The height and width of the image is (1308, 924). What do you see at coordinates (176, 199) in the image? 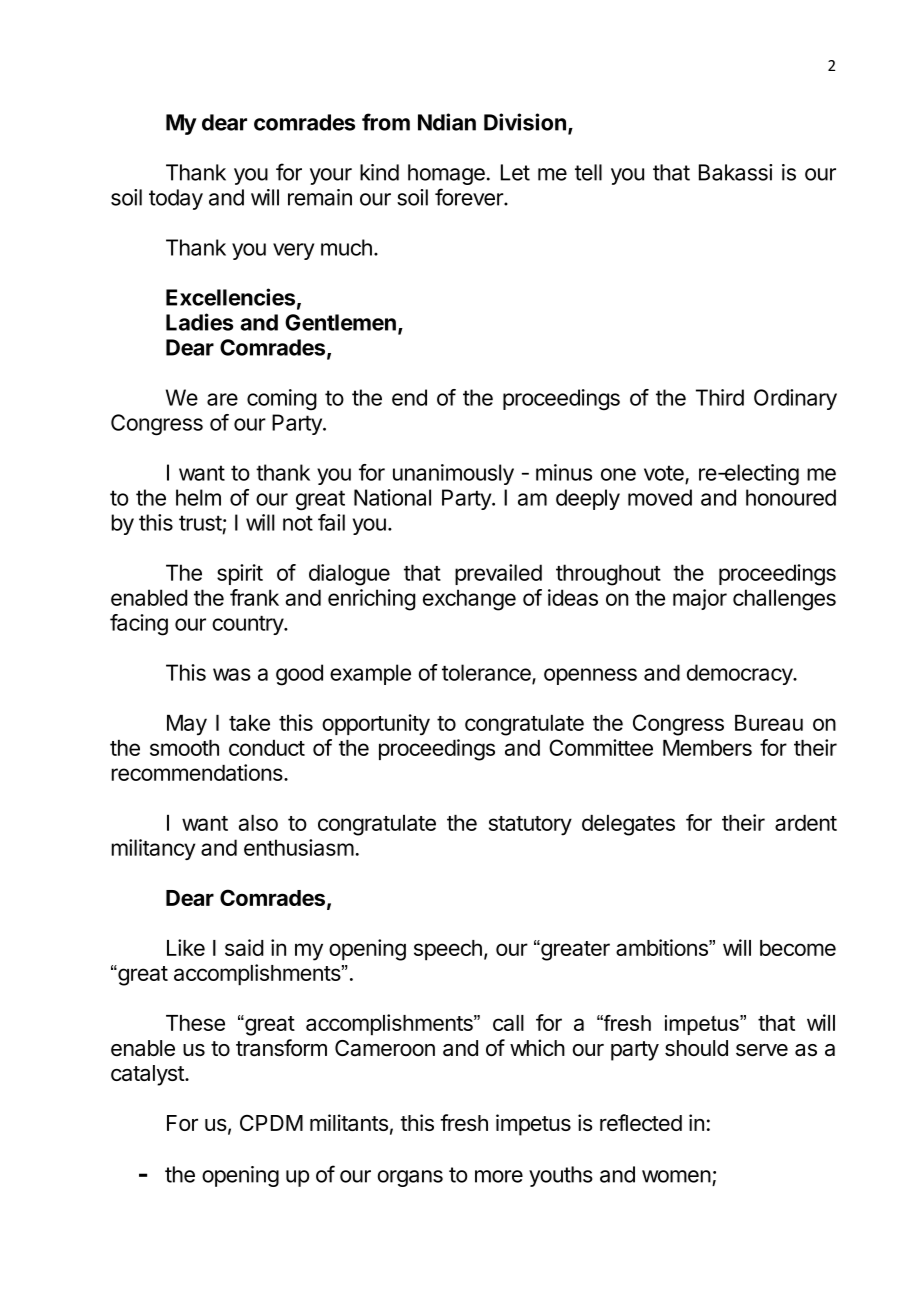
I see `today` at bounding box center [176, 199].
